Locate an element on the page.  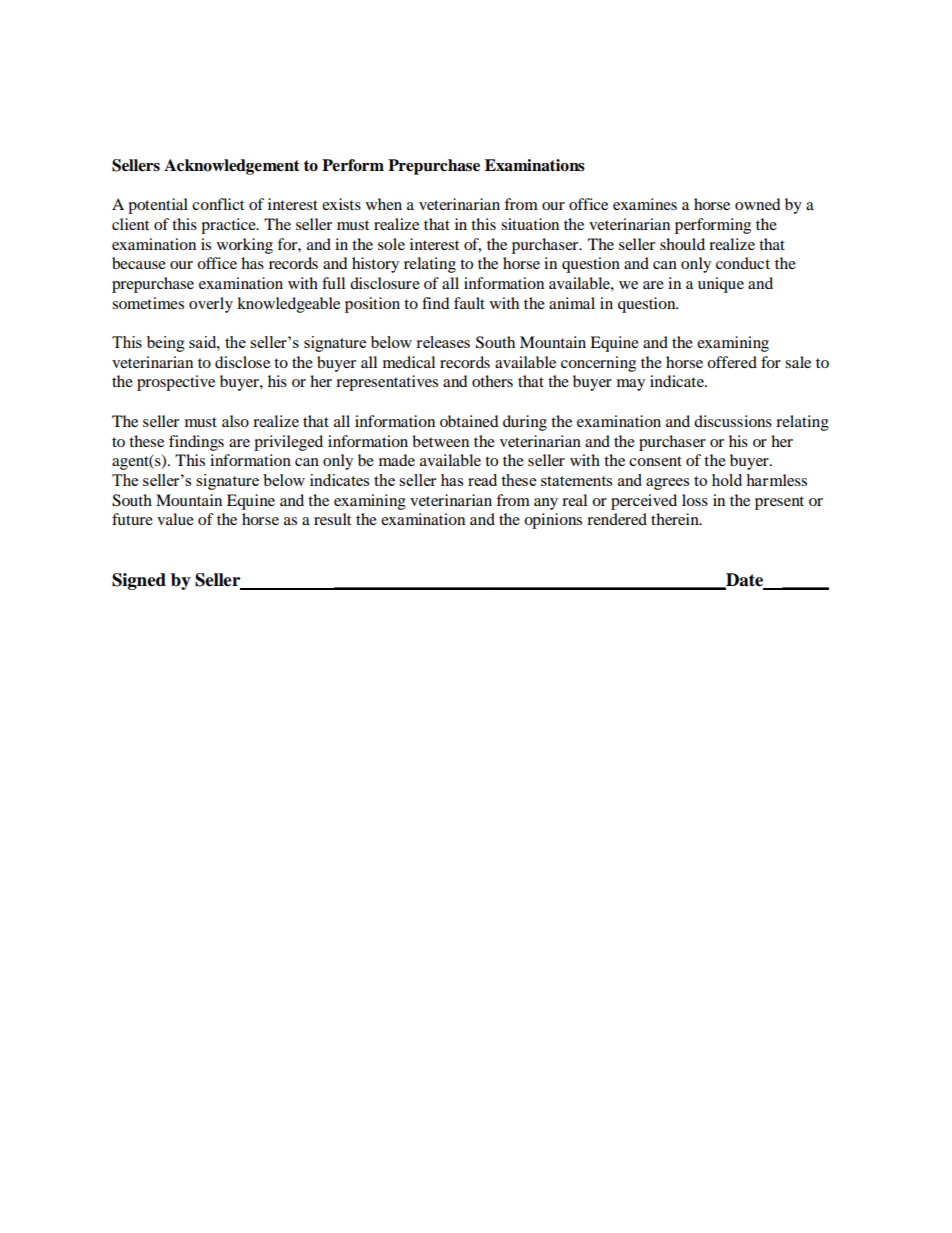
when is located at coordinates (384, 204).
